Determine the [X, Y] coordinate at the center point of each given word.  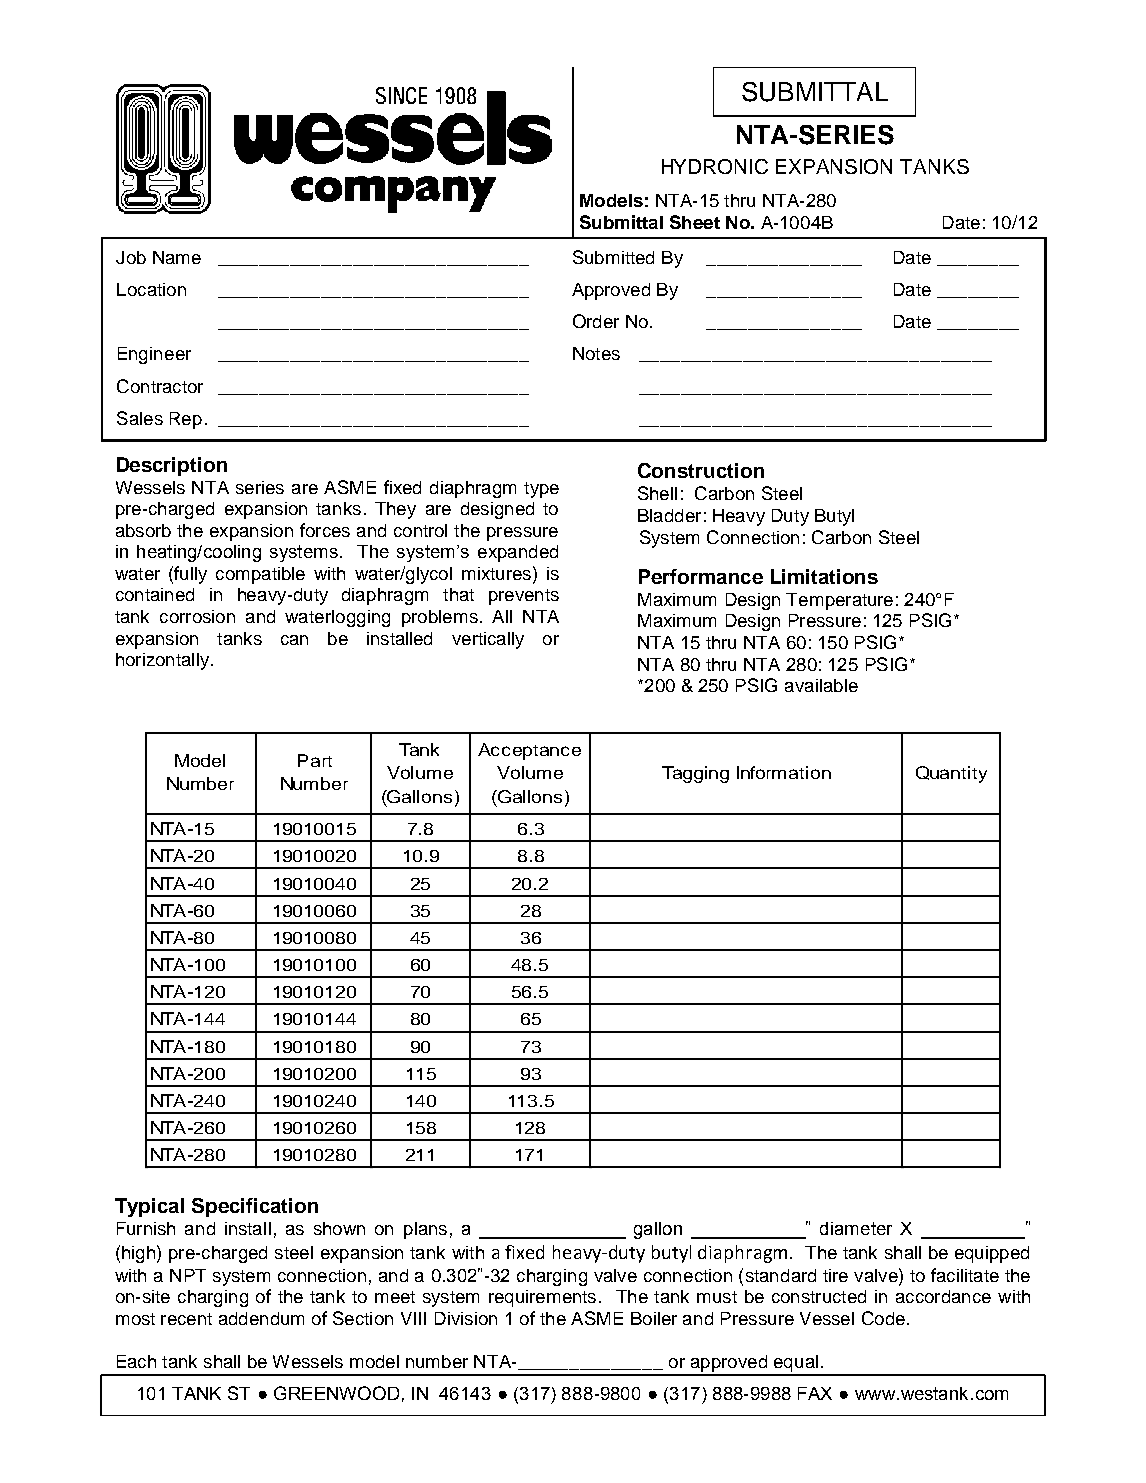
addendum [261, 1318]
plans [425, 1230]
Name [177, 257]
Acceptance [529, 751]
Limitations [824, 576]
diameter [856, 1228]
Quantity [951, 774]
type [541, 490]
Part [315, 760]
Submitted [613, 257]
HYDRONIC [715, 166]
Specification [255, 1207]
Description [172, 466]
